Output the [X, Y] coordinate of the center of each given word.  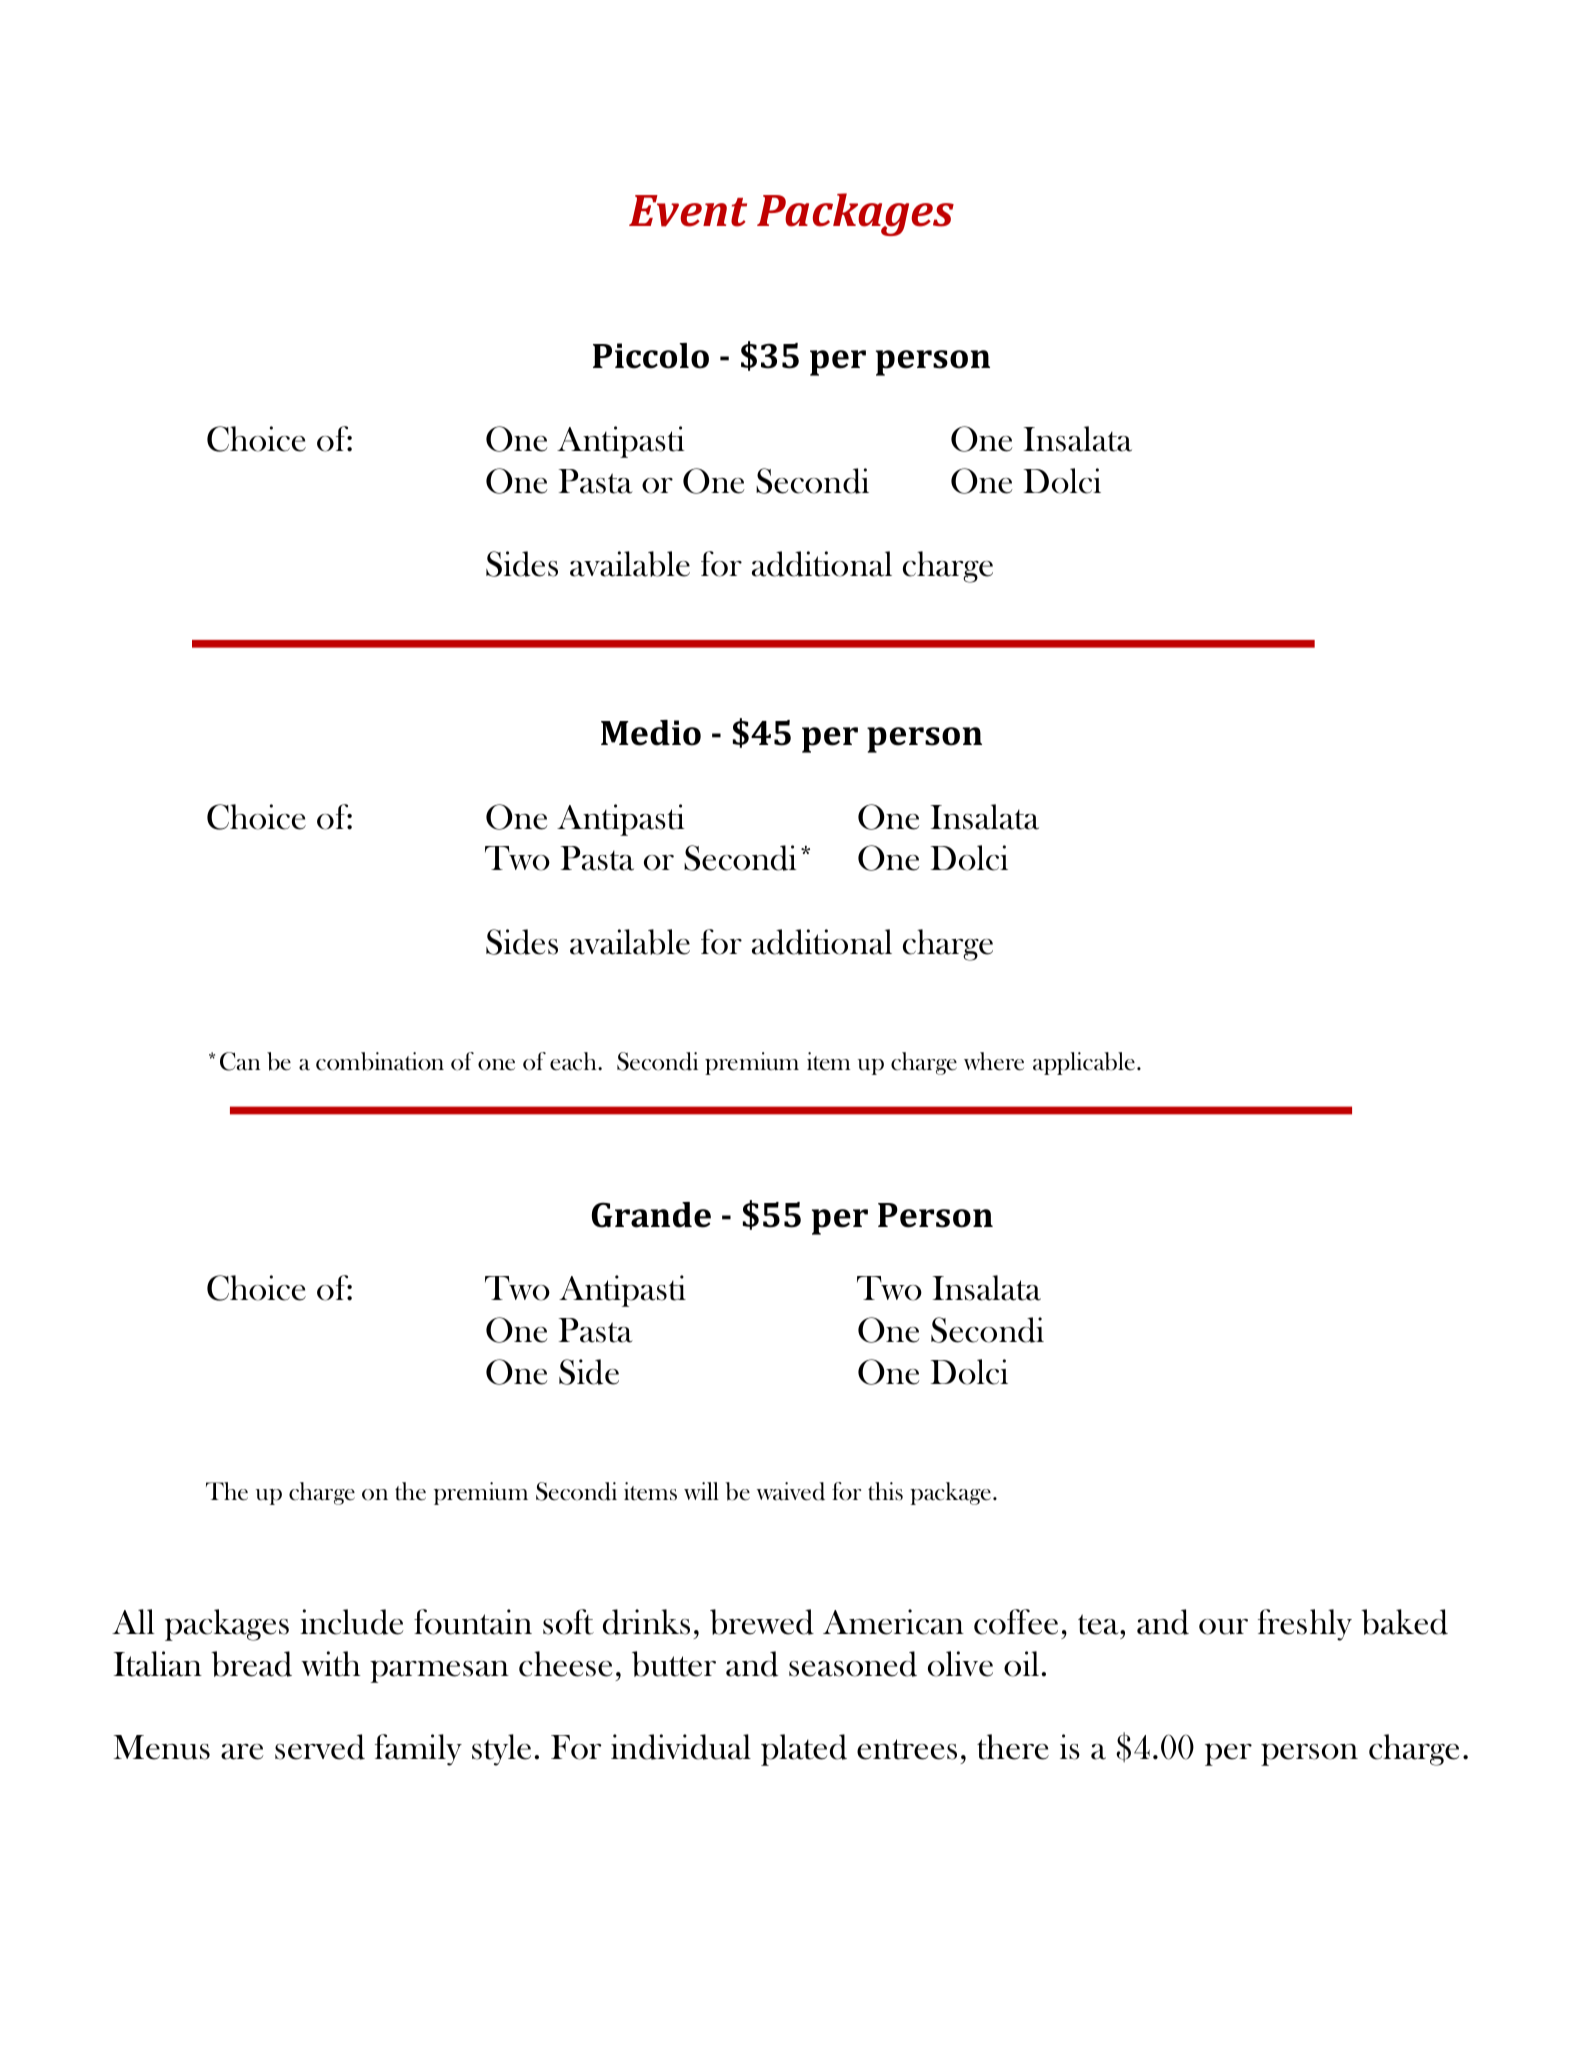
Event [688, 211]
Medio [651, 733]
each [574, 1061]
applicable [1084, 1063]
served [320, 1747]
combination [380, 1061]
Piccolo [651, 356]
